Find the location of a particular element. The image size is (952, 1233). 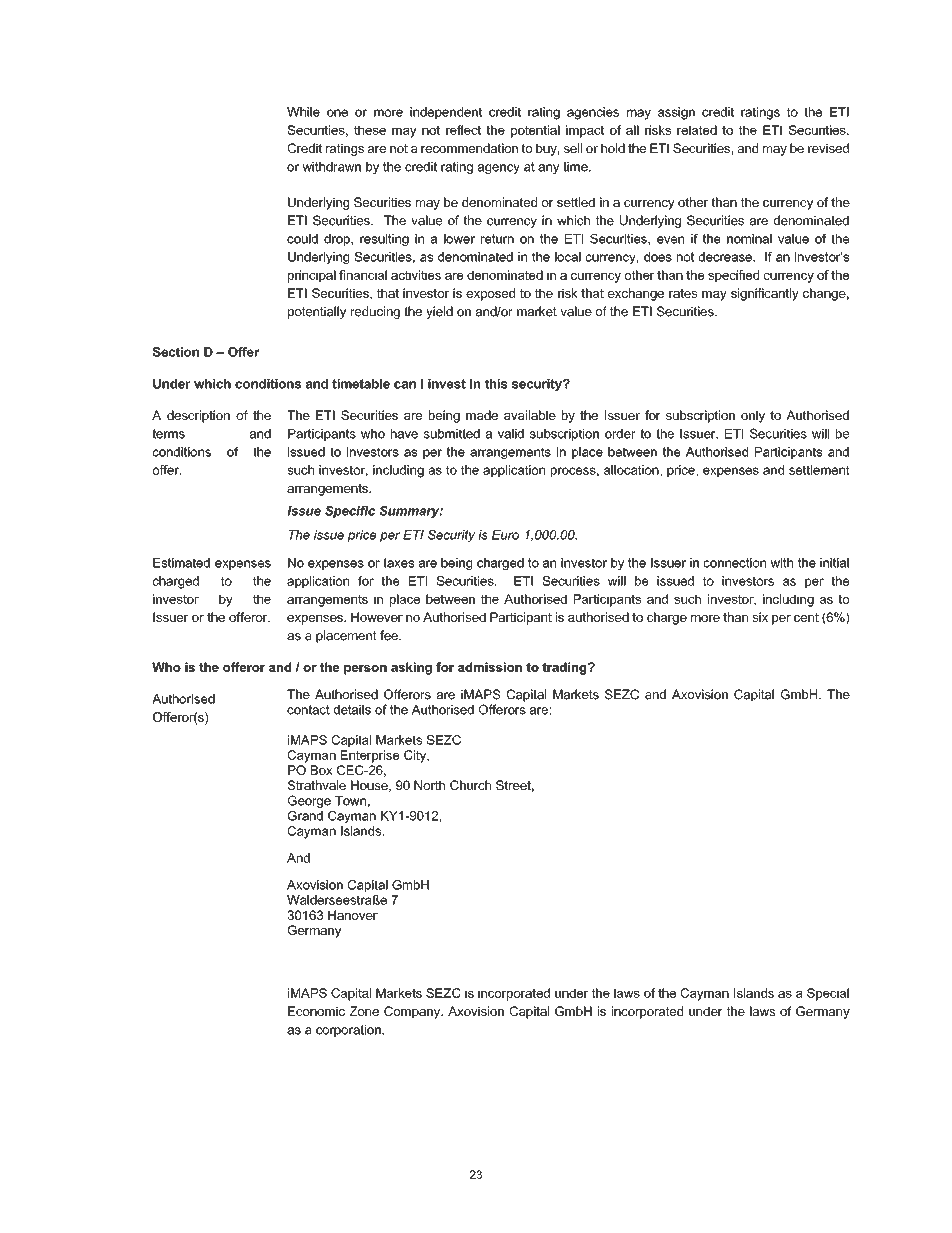

principal is located at coordinates (312, 276).
